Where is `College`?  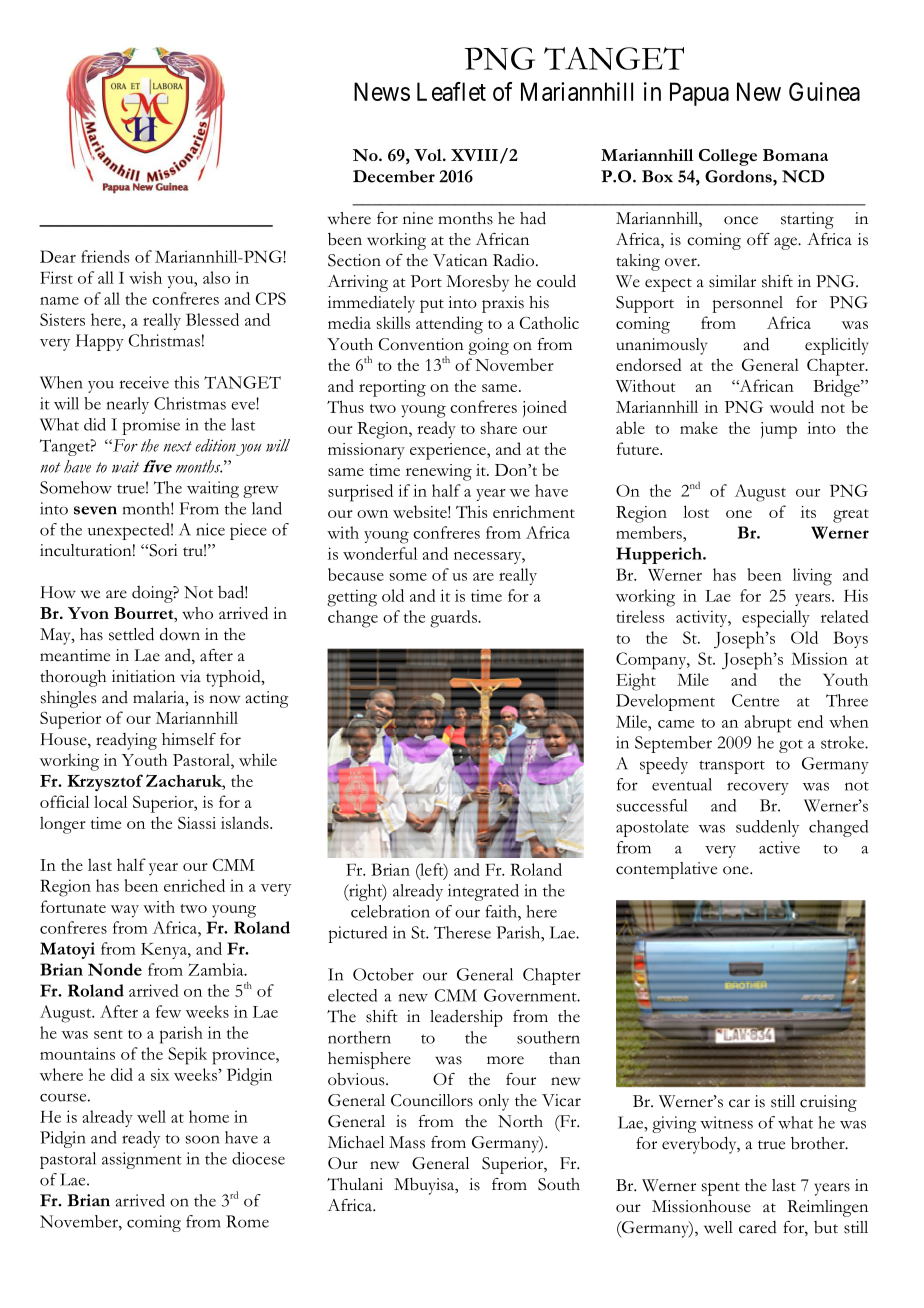 College is located at coordinates (728, 157).
